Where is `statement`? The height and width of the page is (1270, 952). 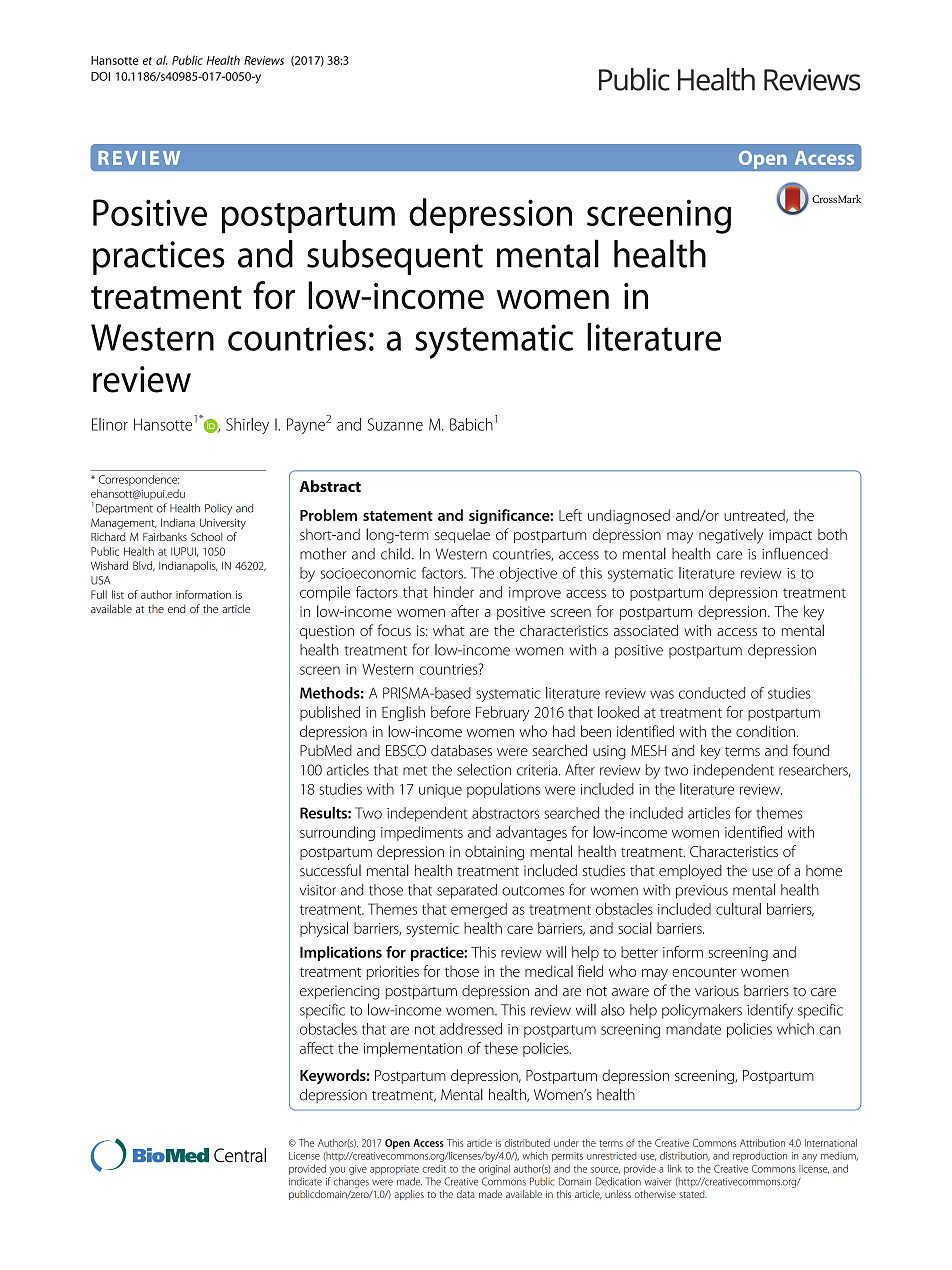
statement is located at coordinates (398, 516).
